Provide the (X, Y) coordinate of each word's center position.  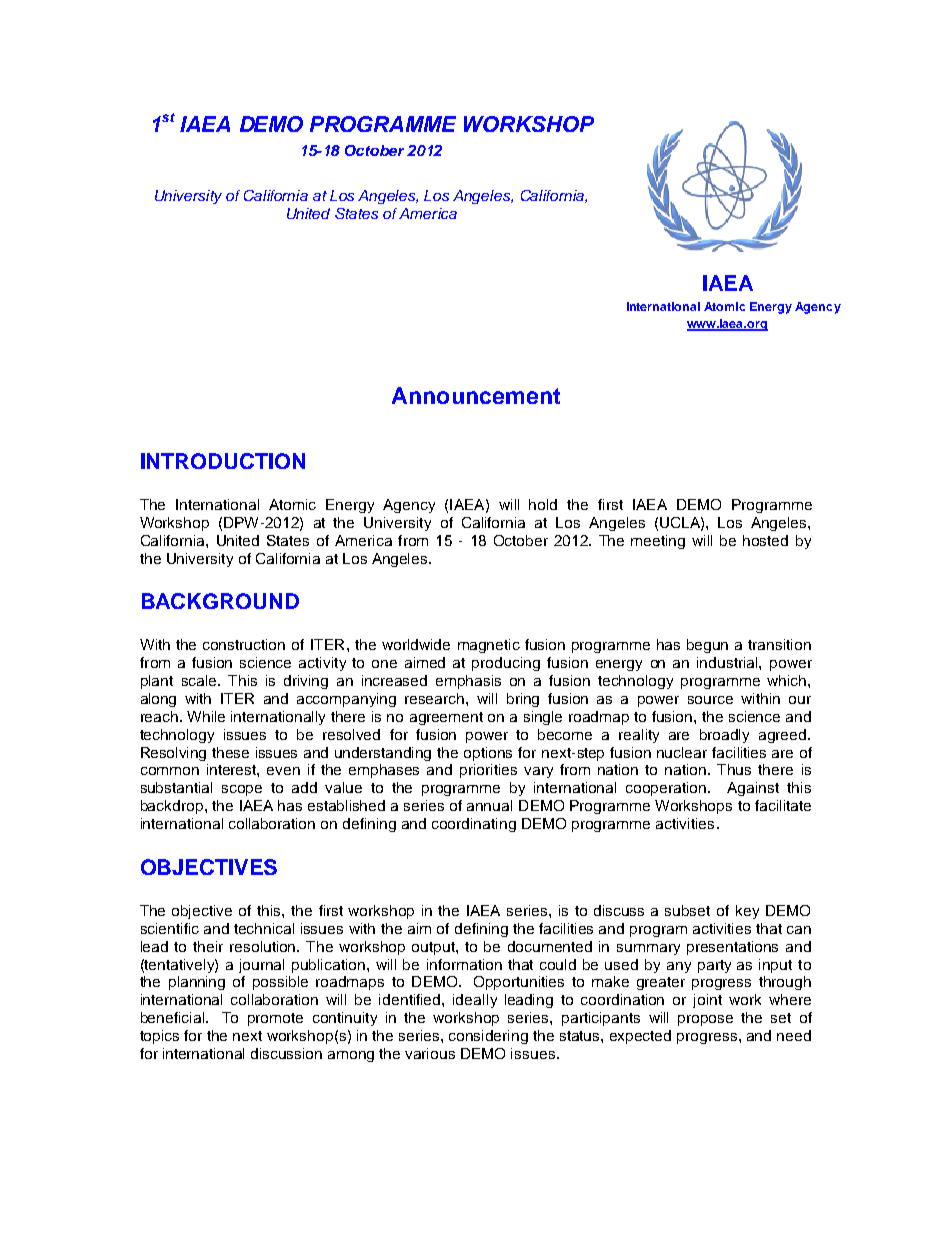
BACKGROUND (220, 601)
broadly (724, 736)
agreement (446, 718)
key (747, 912)
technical (264, 928)
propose (705, 1020)
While (206, 716)
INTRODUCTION (223, 461)
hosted (765, 540)
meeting (658, 542)
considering (488, 1037)
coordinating (474, 825)
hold (543, 504)
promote (275, 1019)
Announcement (476, 395)
